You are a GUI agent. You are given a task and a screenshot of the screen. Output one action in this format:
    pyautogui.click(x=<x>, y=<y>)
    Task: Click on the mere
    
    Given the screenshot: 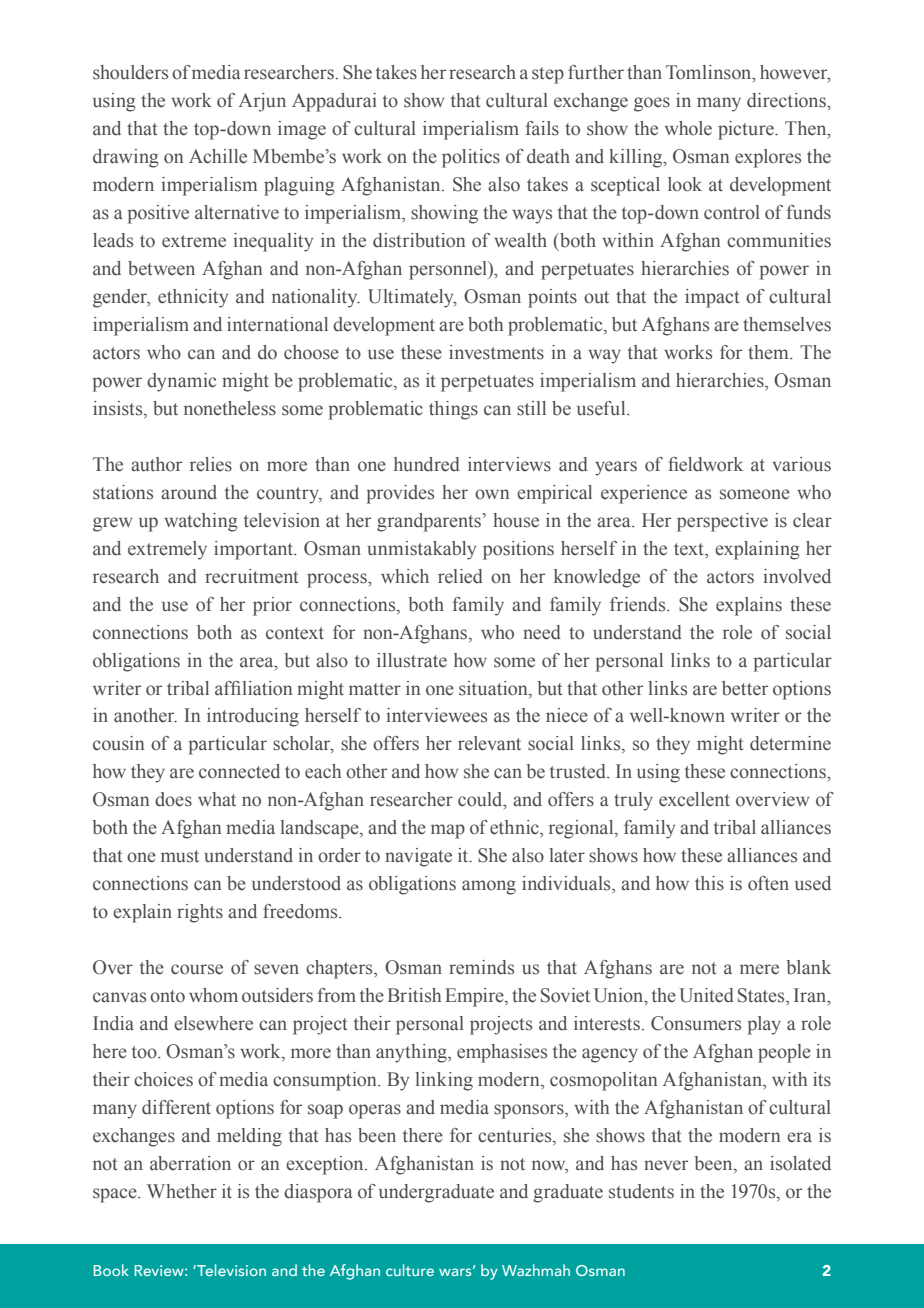 What is the action you would take?
    pyautogui.click(x=759, y=969)
